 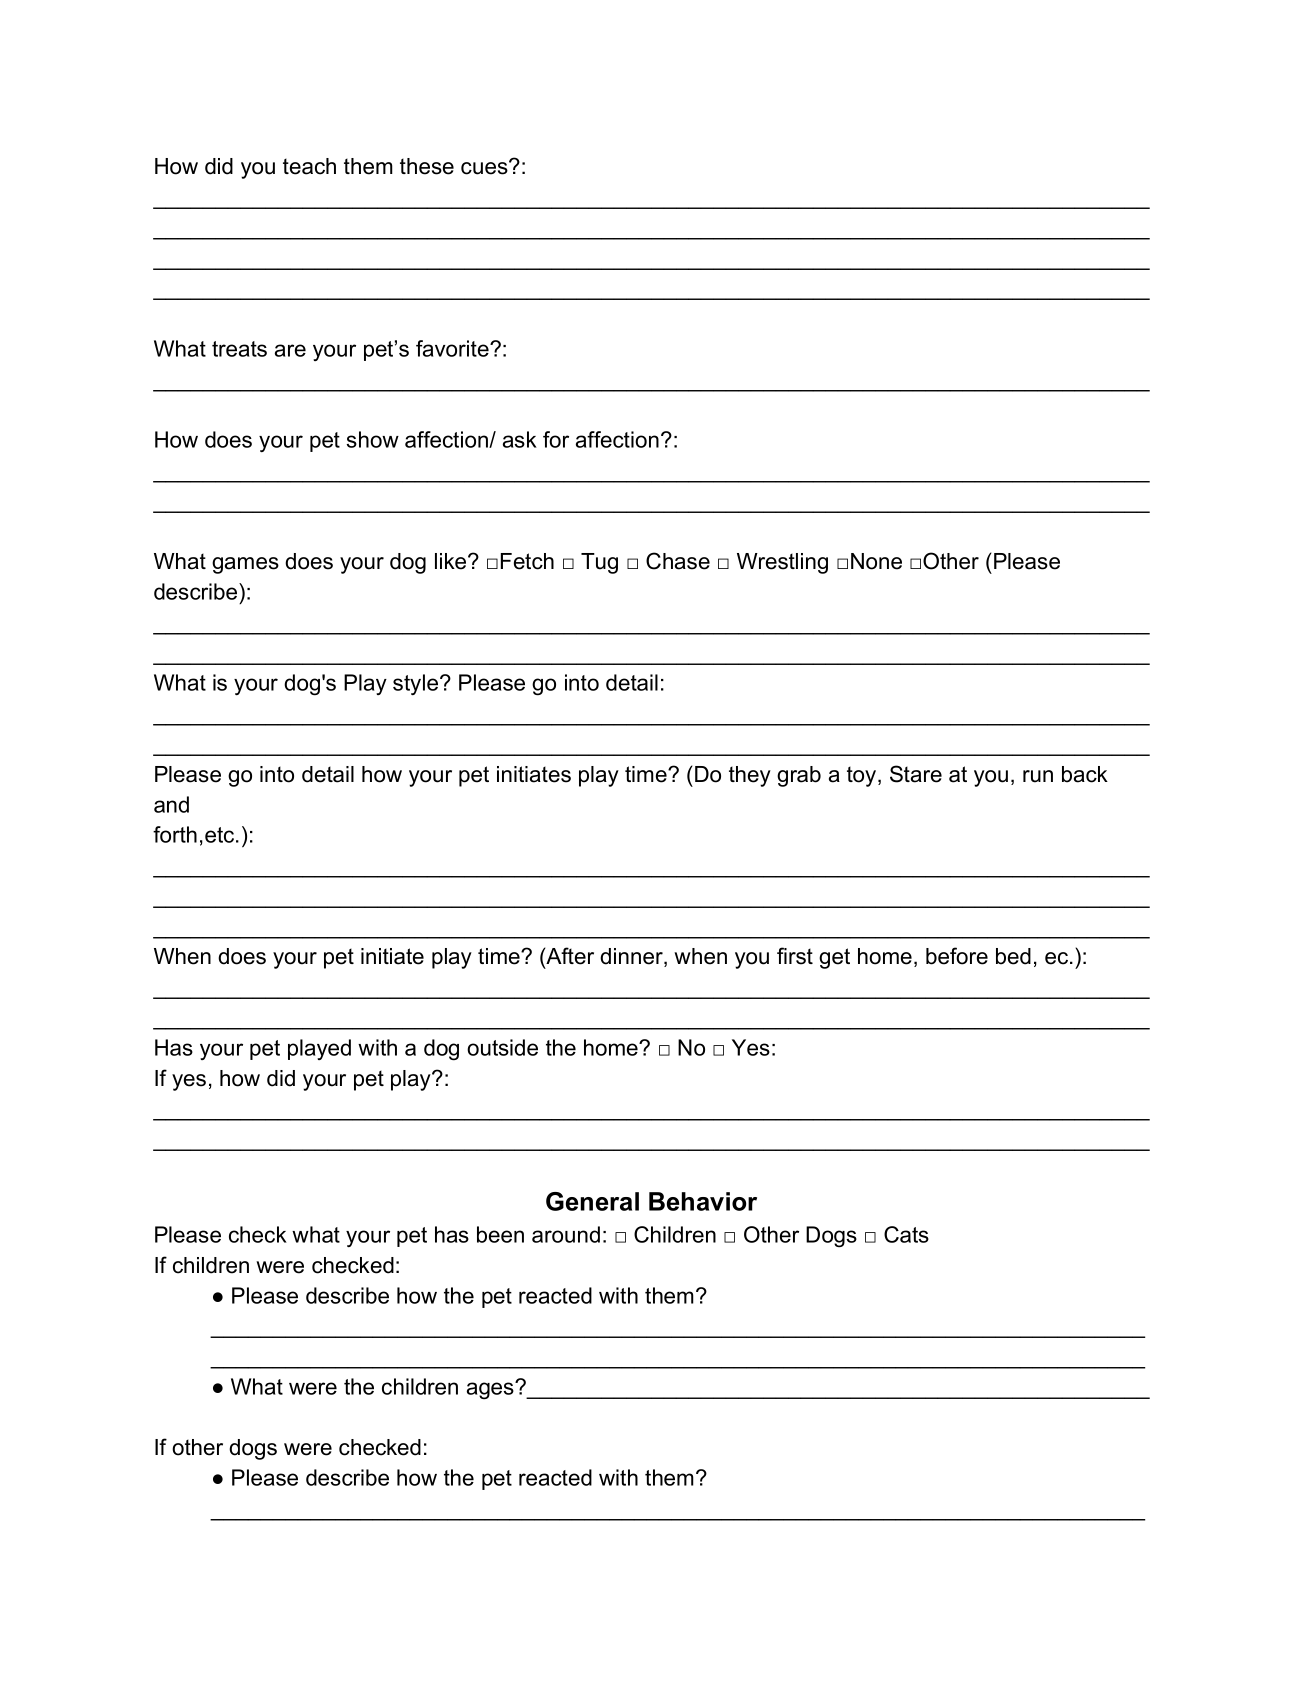 What do you see at coordinates (245, 565) in the screenshot?
I see `games` at bounding box center [245, 565].
